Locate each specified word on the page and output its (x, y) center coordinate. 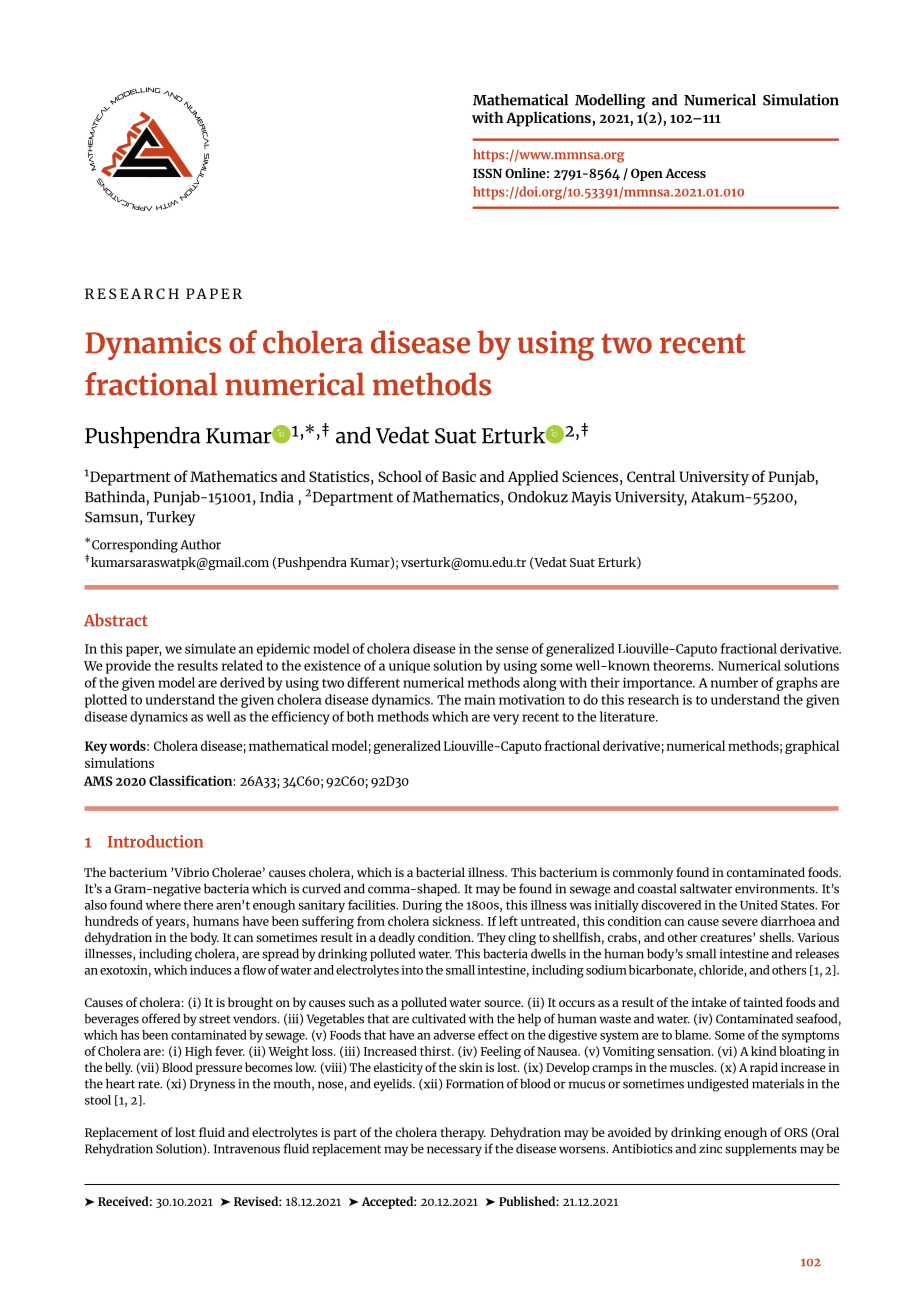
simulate (210, 648)
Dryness (212, 1085)
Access (685, 173)
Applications (548, 119)
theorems (682, 665)
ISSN (487, 173)
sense (512, 650)
